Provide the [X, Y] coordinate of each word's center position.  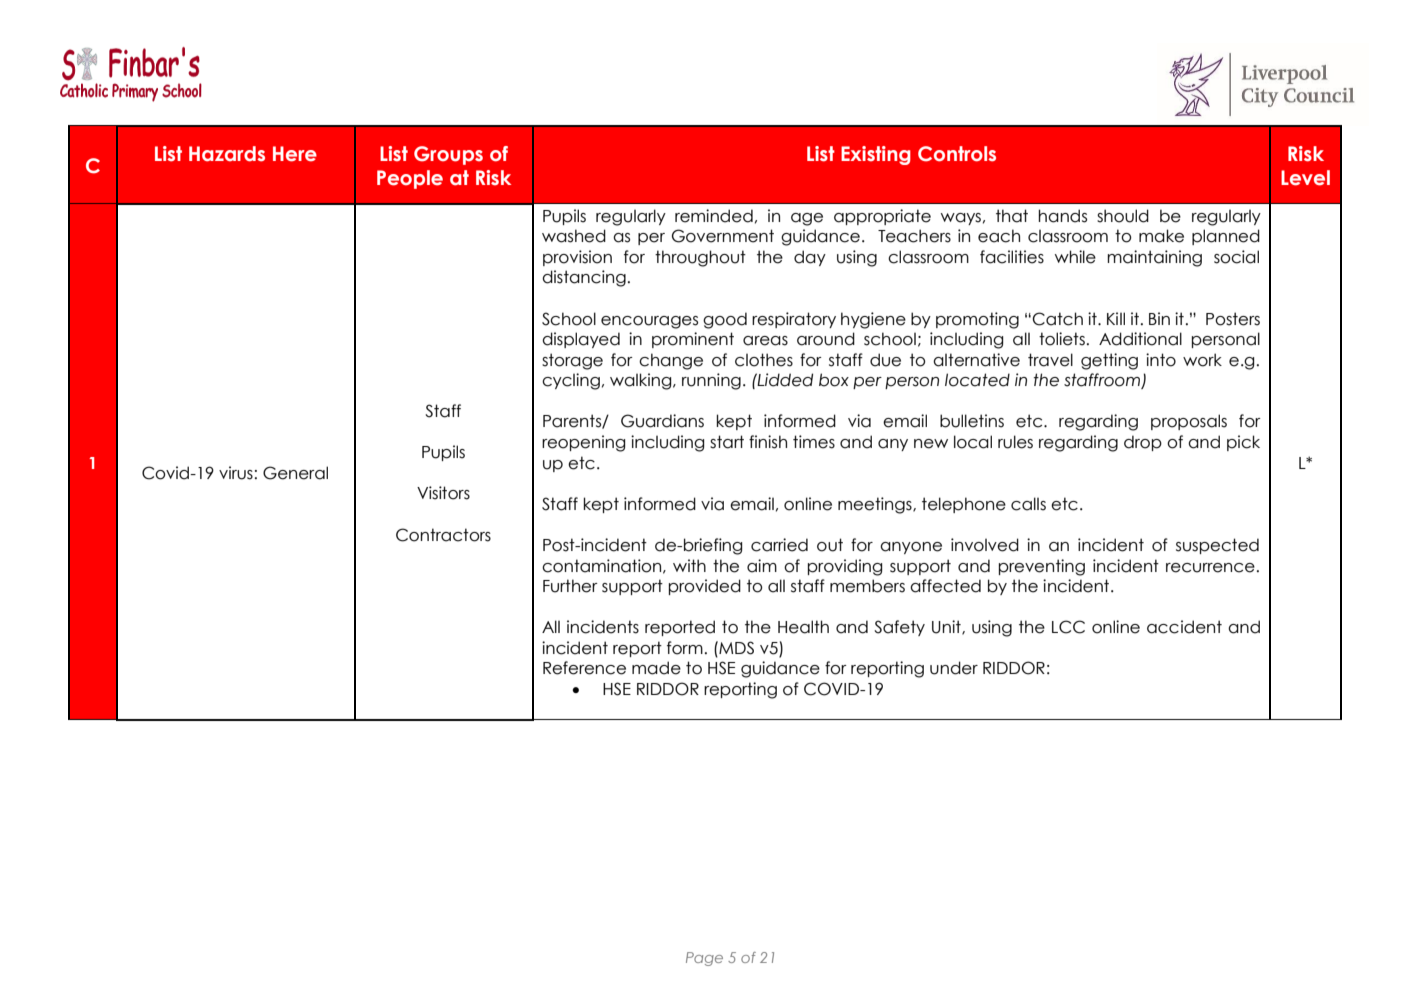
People [410, 179]
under [954, 668]
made [656, 668]
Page [704, 959]
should [1123, 216]
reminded [714, 216]
